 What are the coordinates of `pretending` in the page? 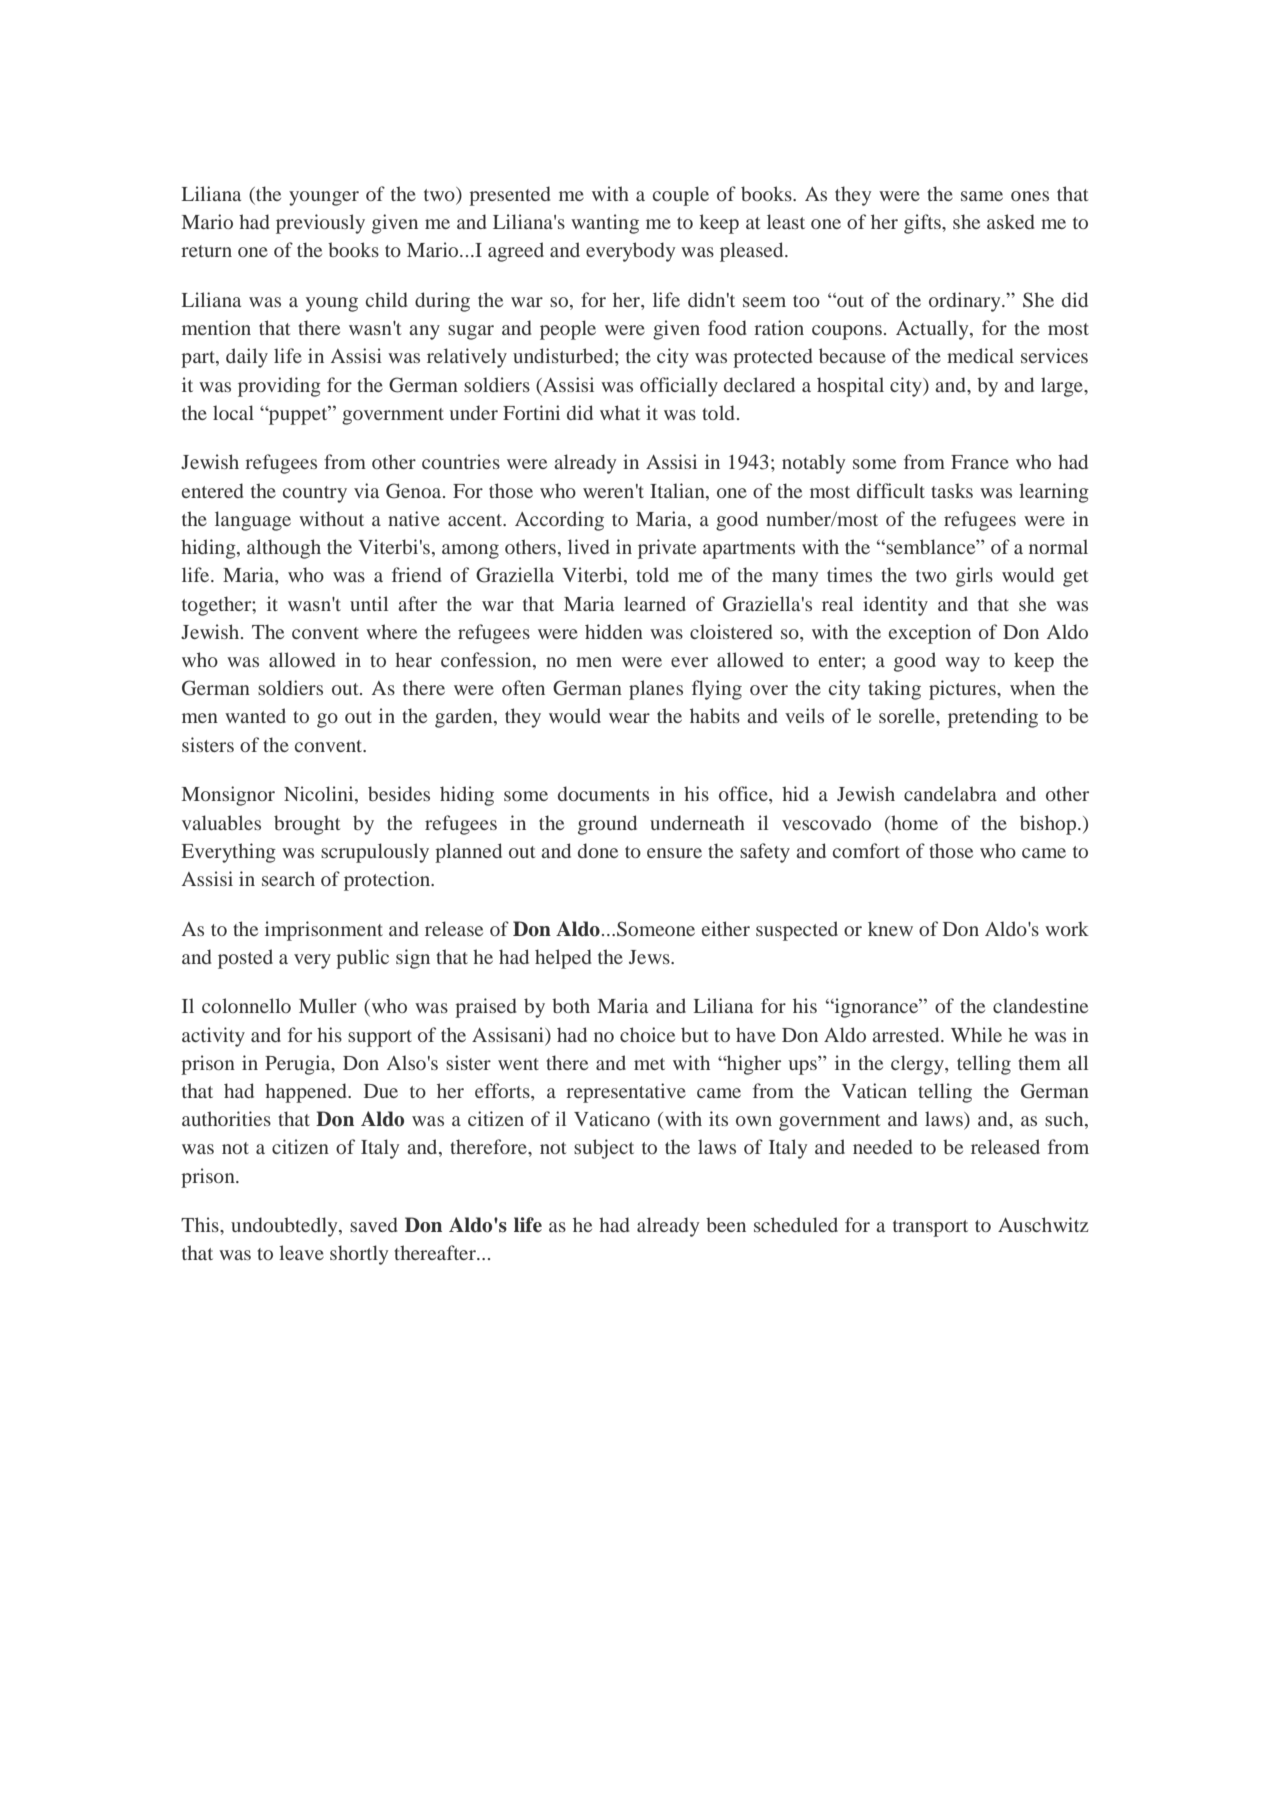 It's located at (993, 718).
